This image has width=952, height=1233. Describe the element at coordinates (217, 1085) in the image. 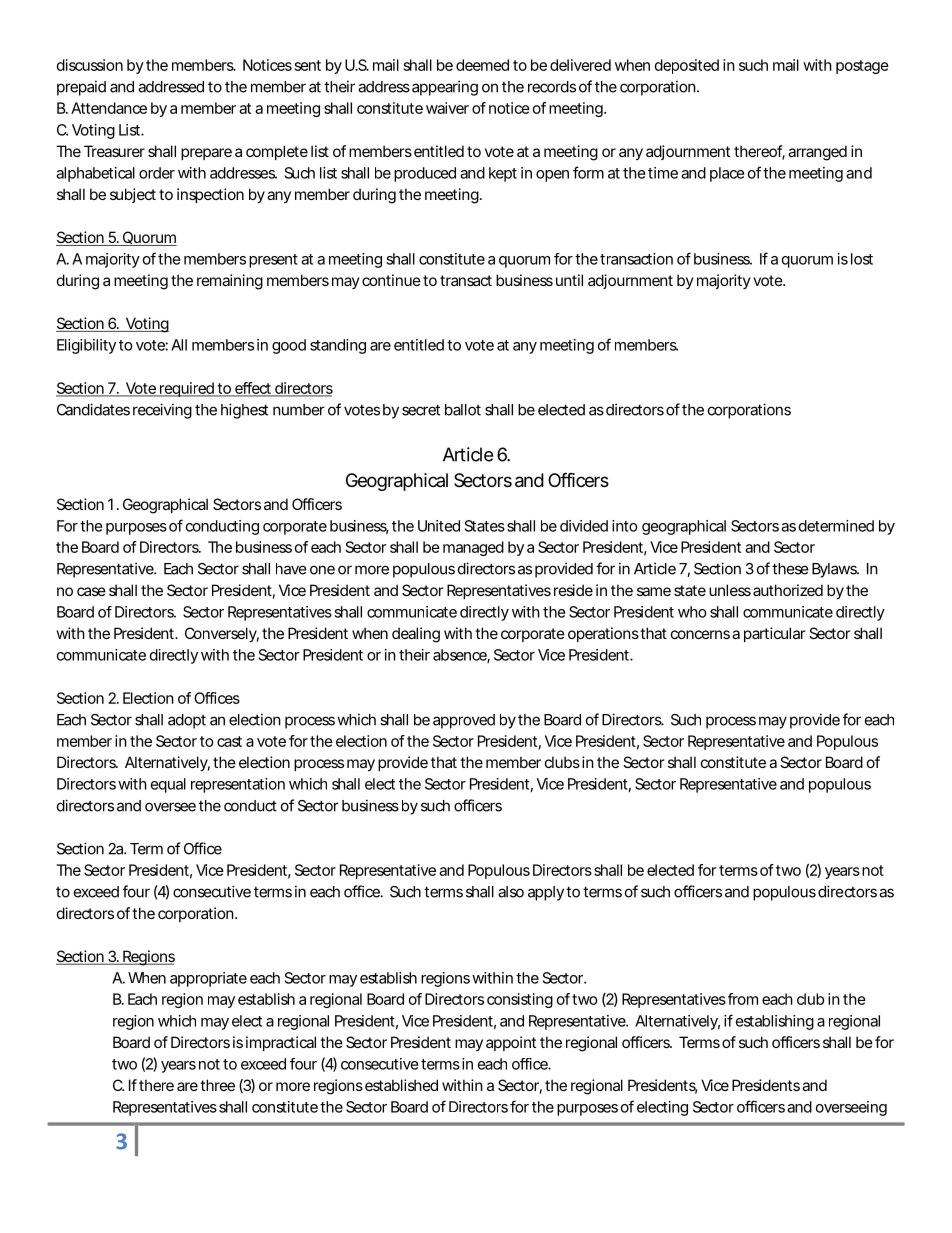

I see `three` at that location.
